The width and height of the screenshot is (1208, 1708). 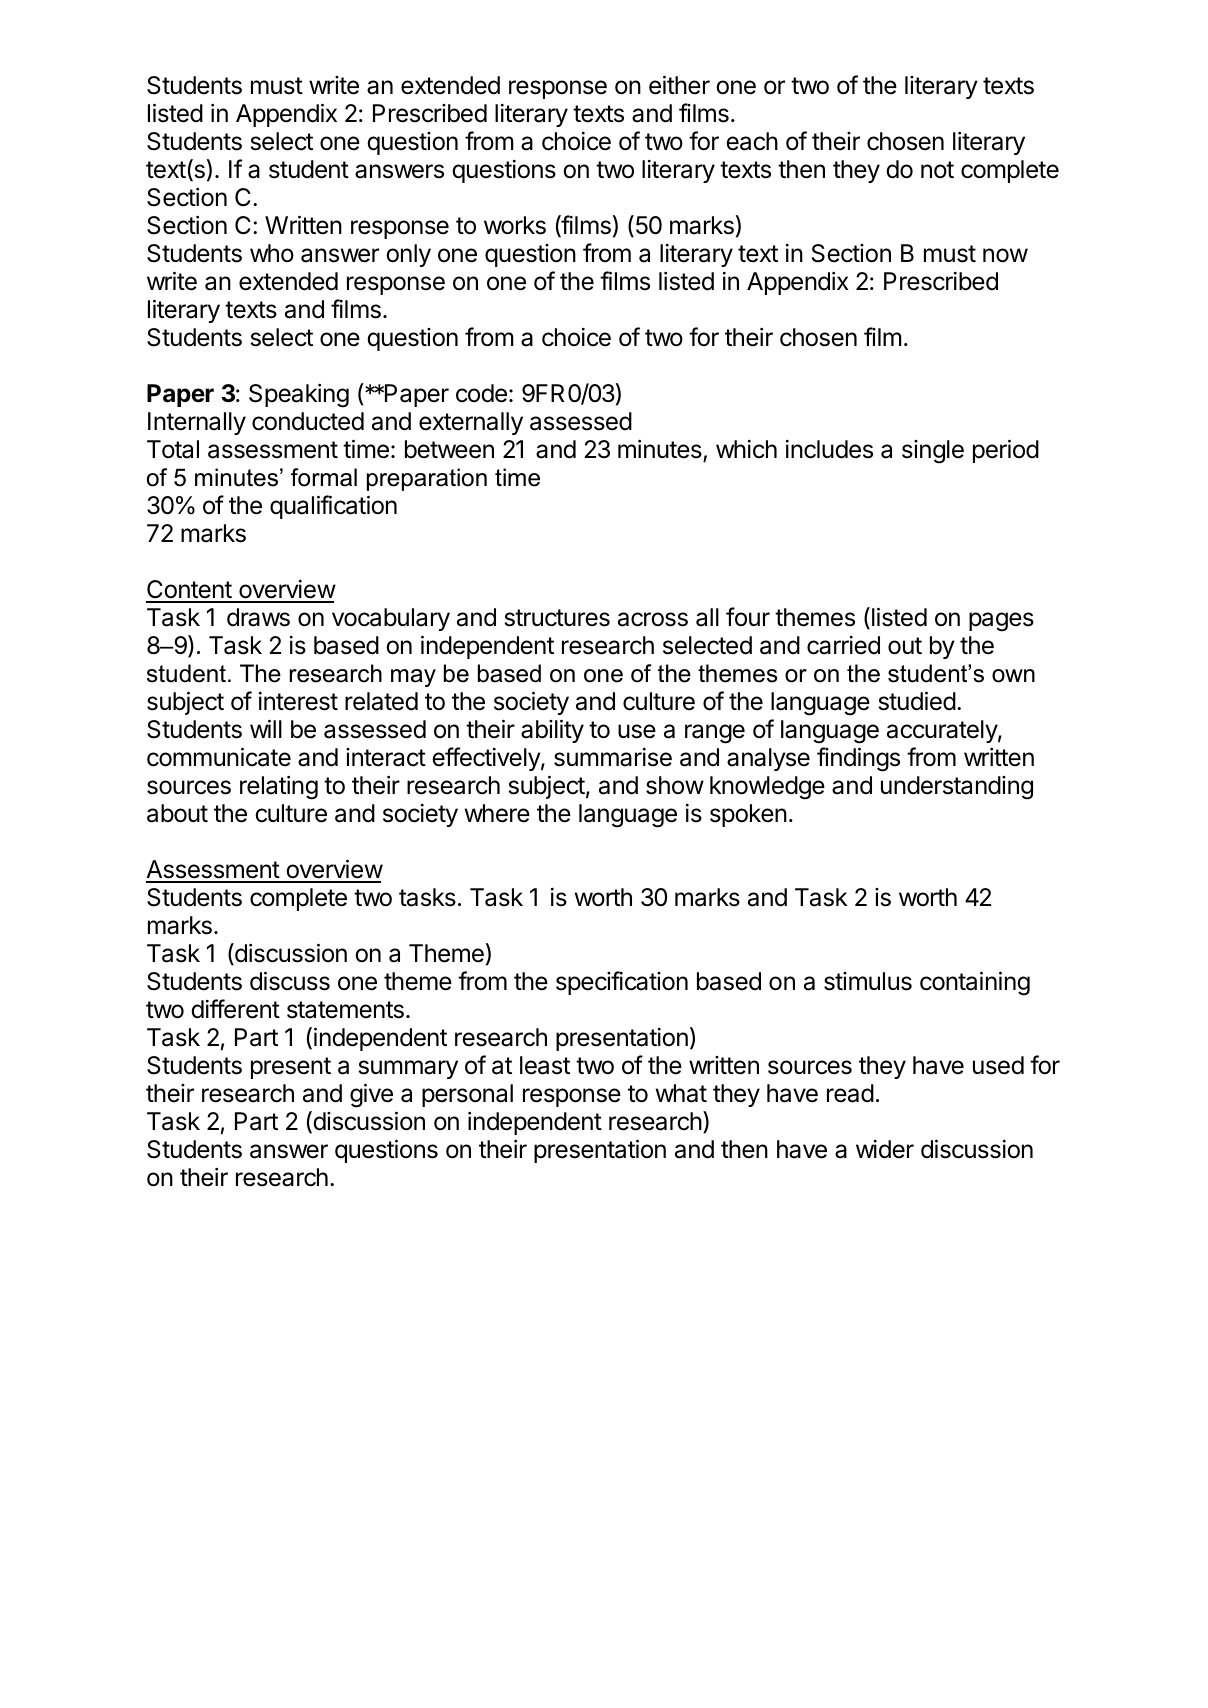 What do you see at coordinates (299, 396) in the screenshot?
I see `Speaking` at bounding box center [299, 396].
